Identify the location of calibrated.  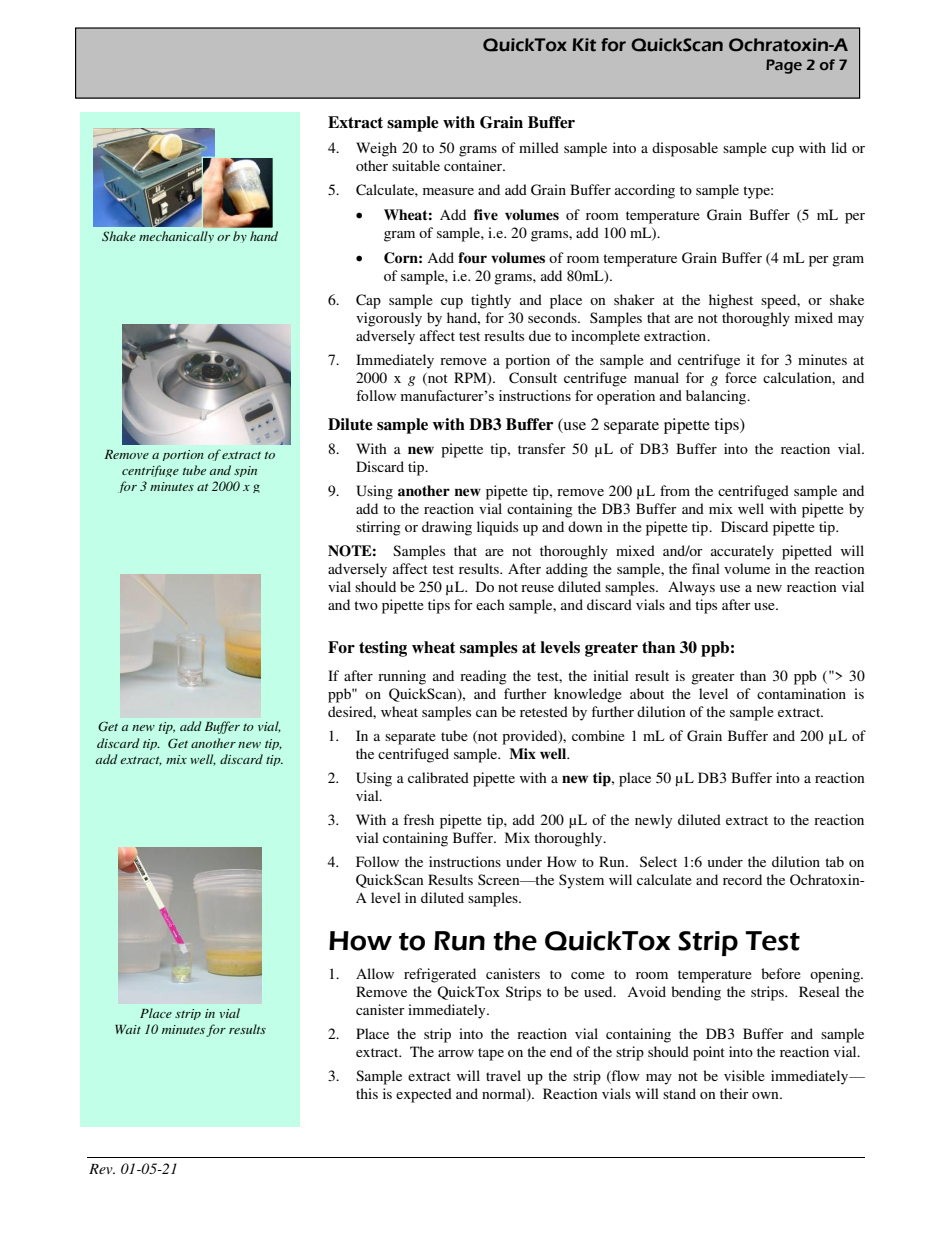
(438, 777).
